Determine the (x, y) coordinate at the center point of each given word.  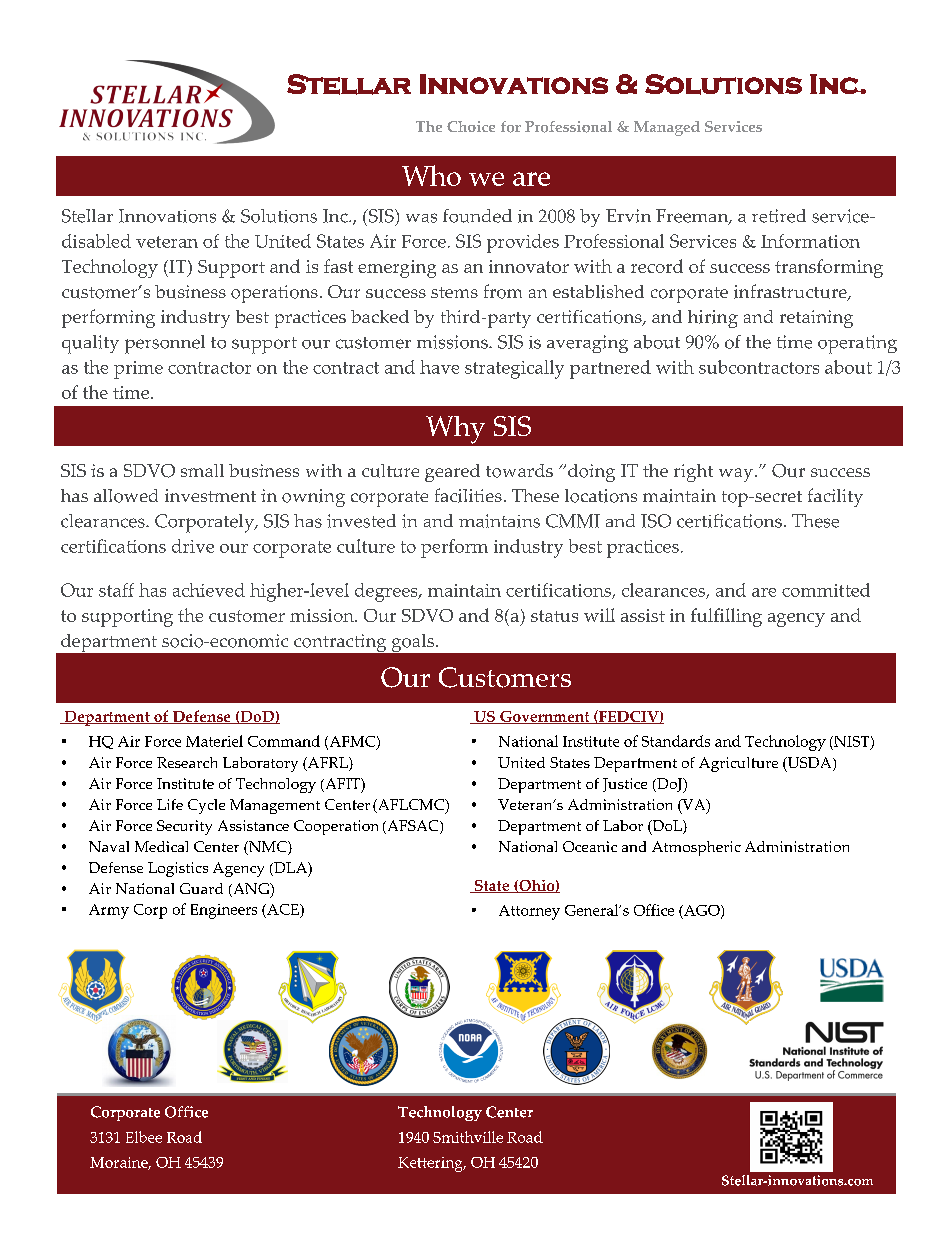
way (737, 475)
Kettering (431, 1164)
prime (138, 370)
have (439, 367)
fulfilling (726, 617)
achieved (209, 590)
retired (779, 216)
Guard (201, 888)
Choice (471, 126)
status (554, 616)
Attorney (529, 912)
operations (274, 294)
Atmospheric (696, 848)
